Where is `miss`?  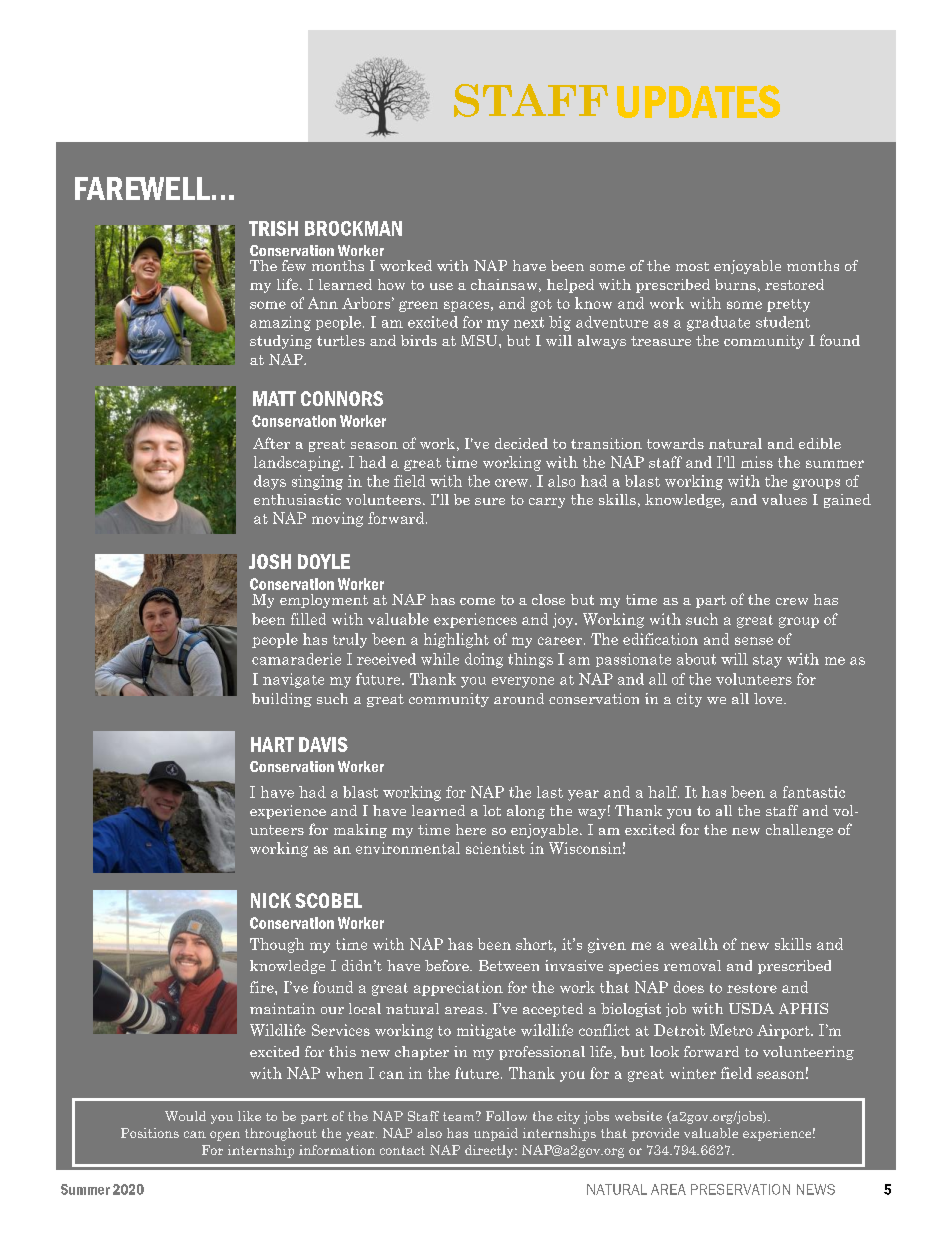
miss is located at coordinates (757, 462).
